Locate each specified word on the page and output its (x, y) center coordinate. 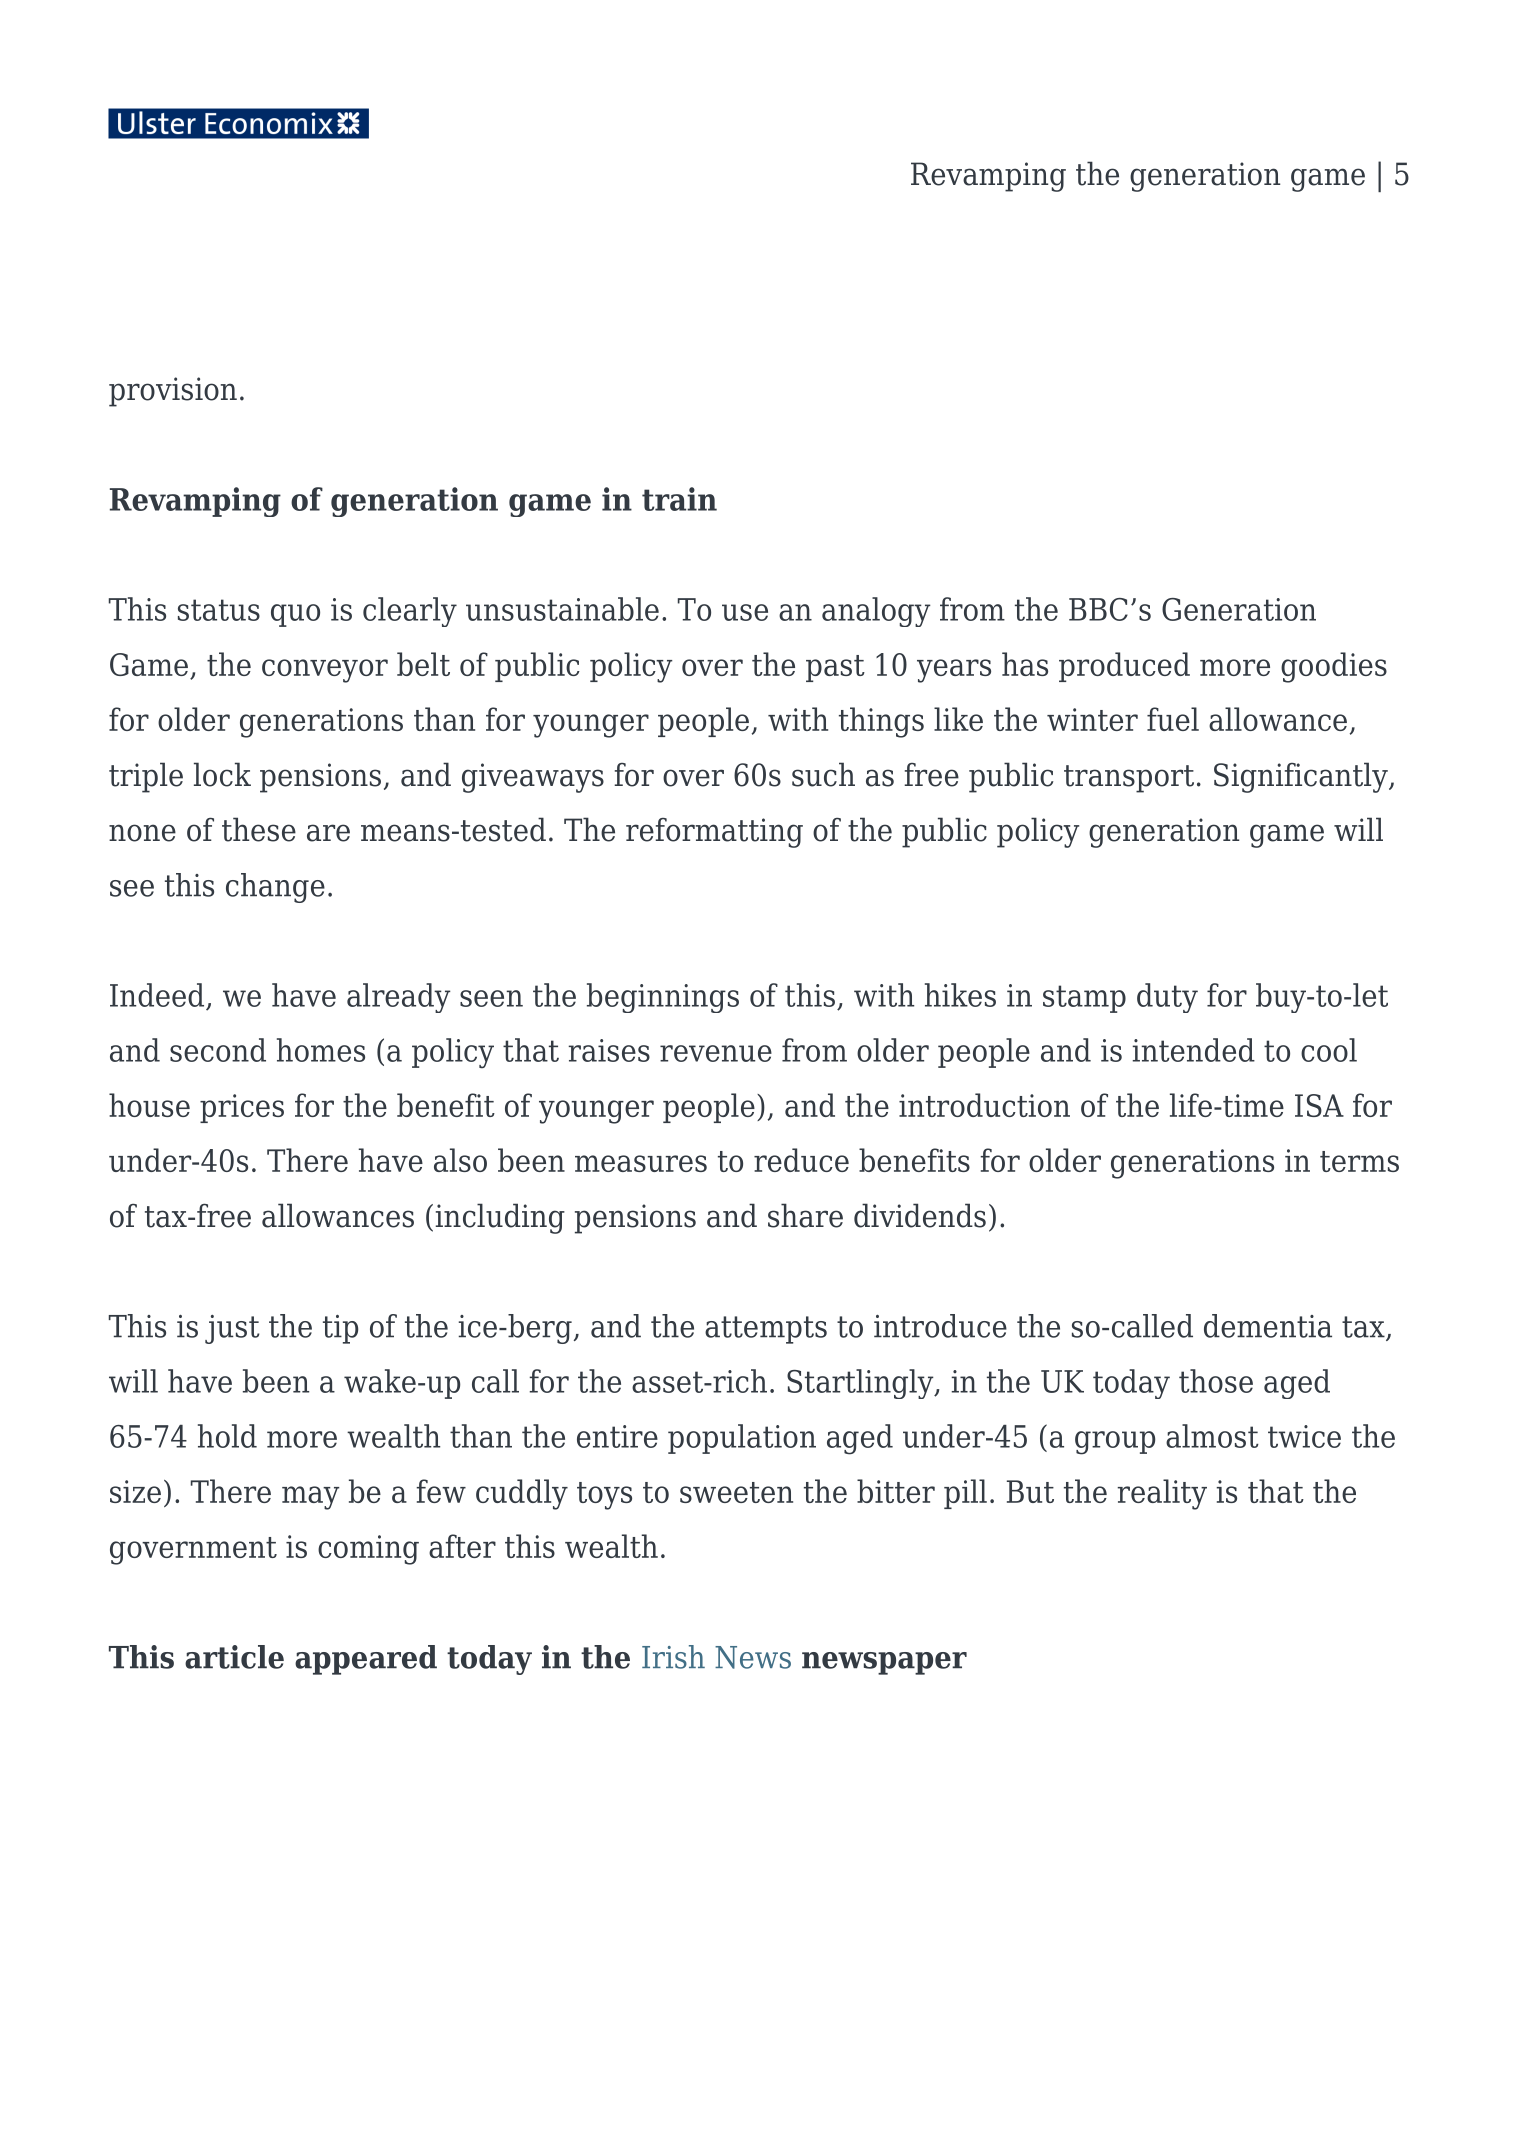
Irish (673, 1657)
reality (1162, 1494)
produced (1124, 667)
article (234, 1657)
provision (173, 392)
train (679, 499)
